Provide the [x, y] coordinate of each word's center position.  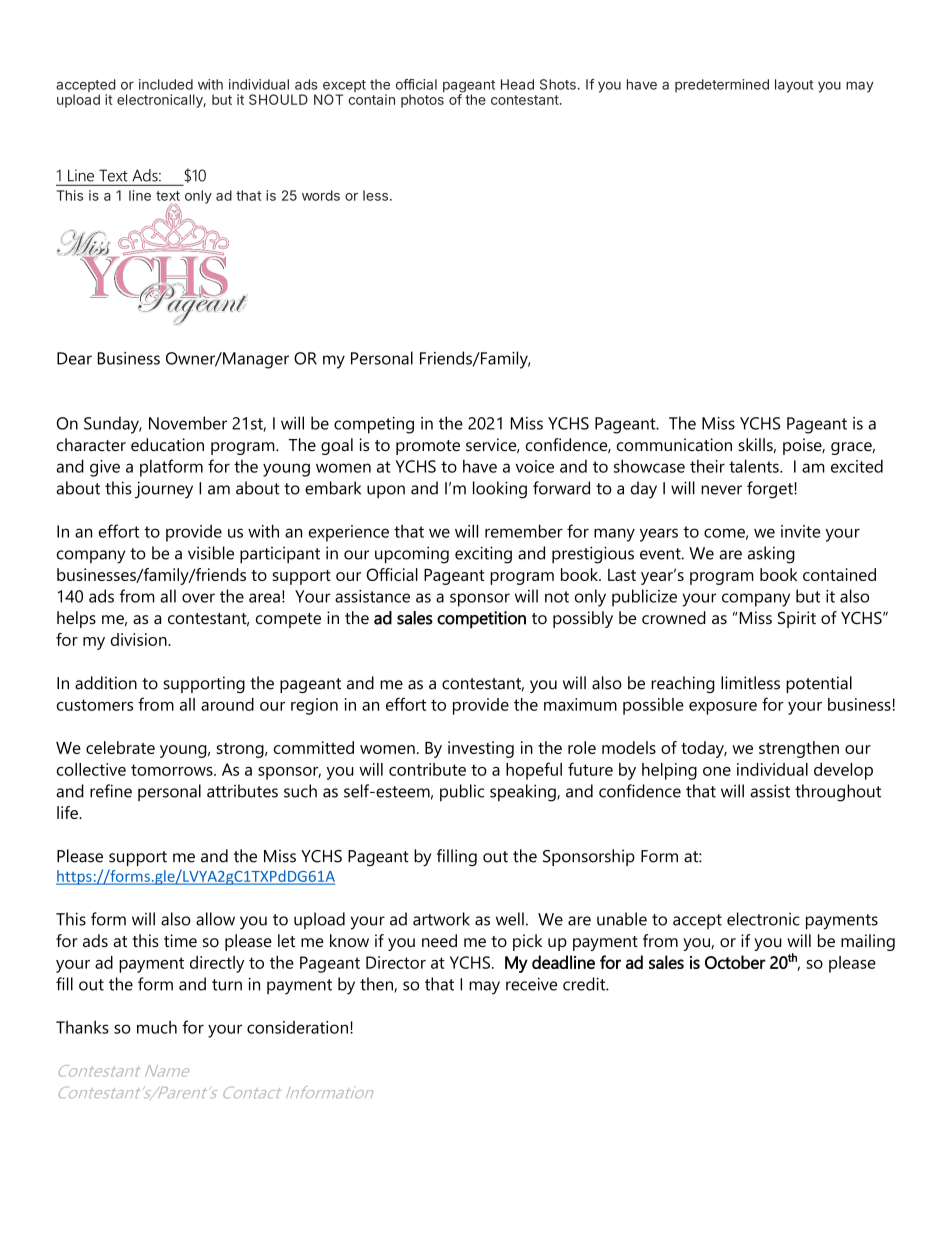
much [157, 1027]
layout [794, 86]
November [188, 423]
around [227, 704]
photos [422, 101]
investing [481, 749]
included [166, 84]
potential [819, 684]
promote [428, 447]
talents [755, 466]
